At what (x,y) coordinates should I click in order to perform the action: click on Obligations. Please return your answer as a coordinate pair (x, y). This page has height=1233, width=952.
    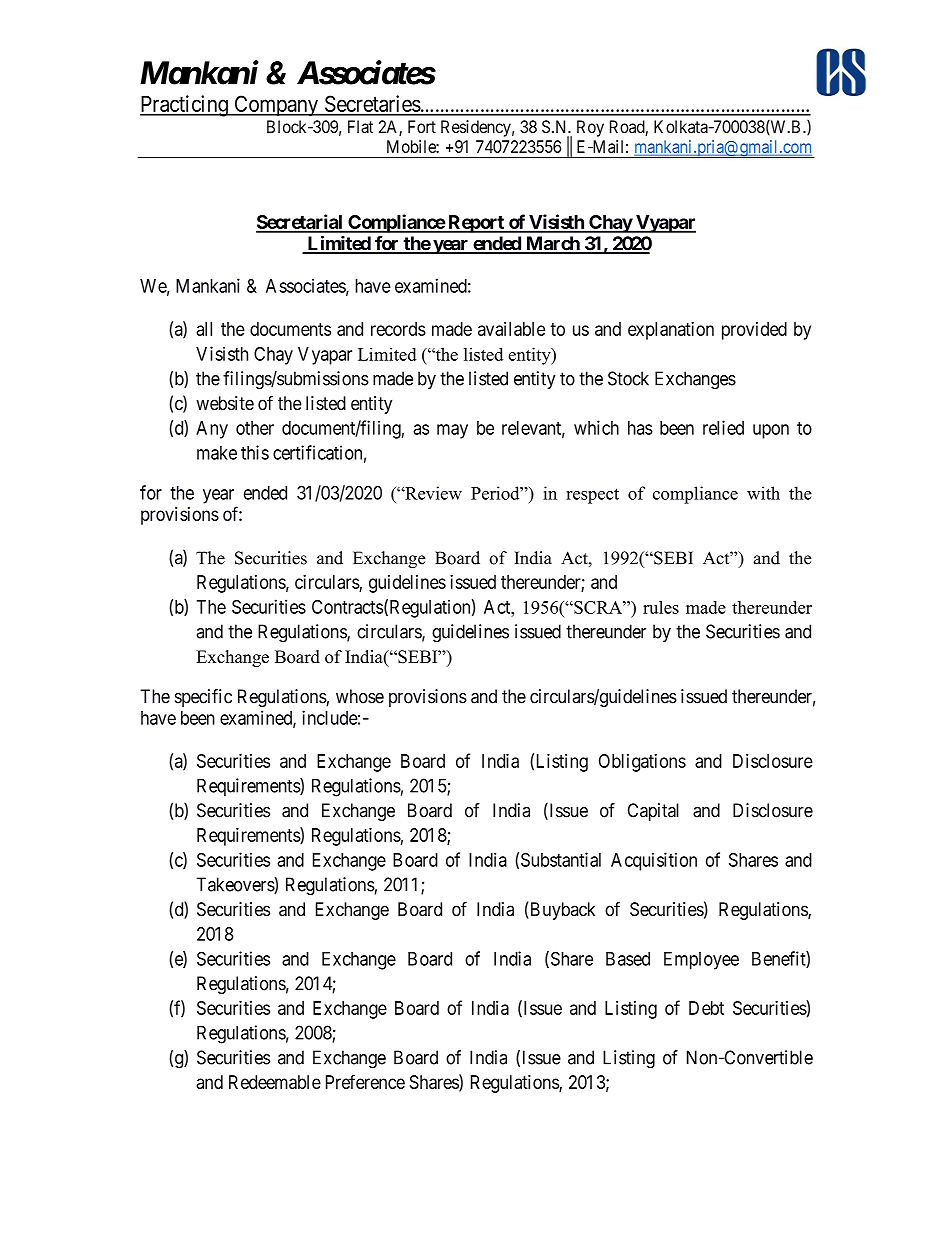
    Looking at the image, I should click on (642, 763).
